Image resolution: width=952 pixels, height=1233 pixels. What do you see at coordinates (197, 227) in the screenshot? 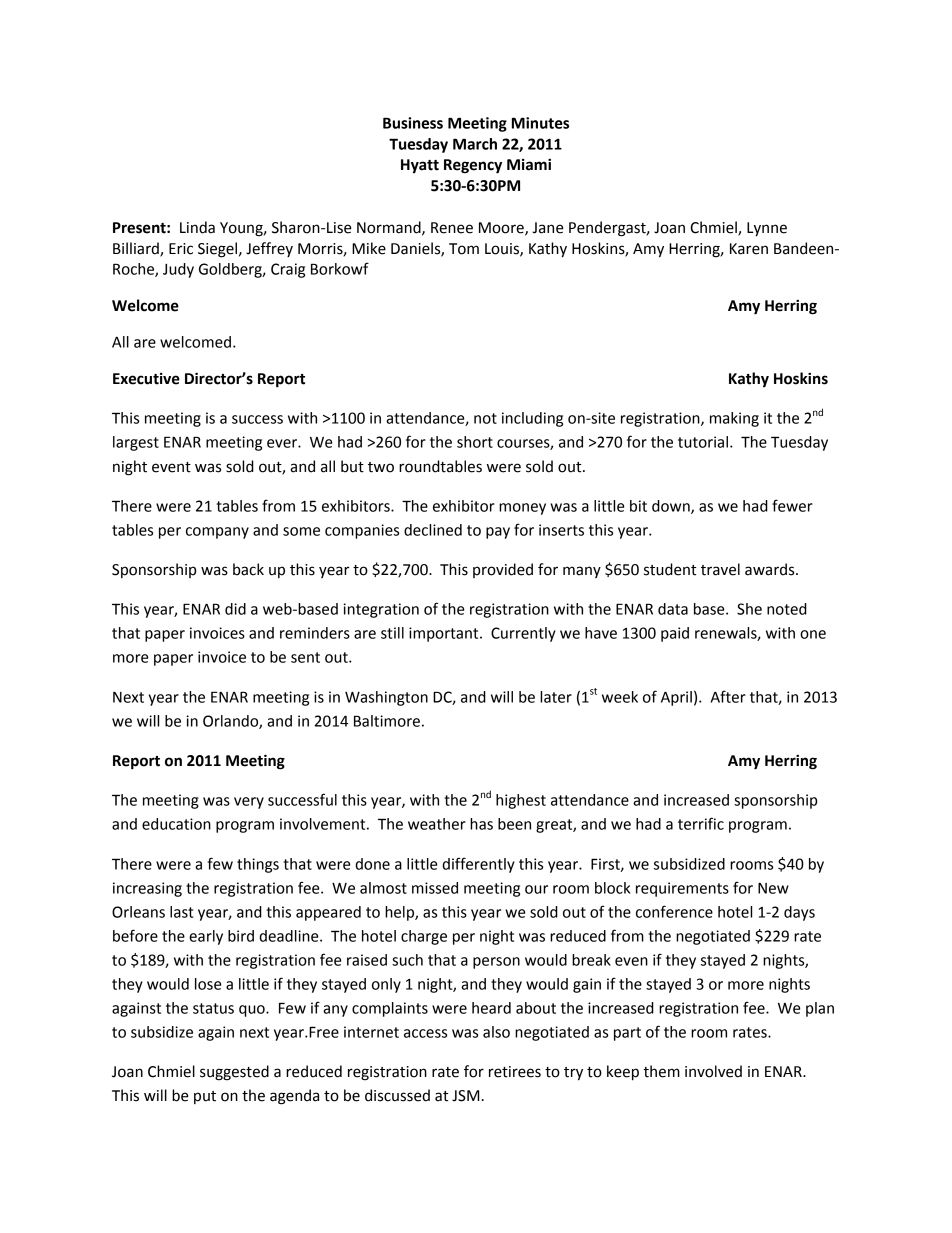
I see `Linda` at bounding box center [197, 227].
